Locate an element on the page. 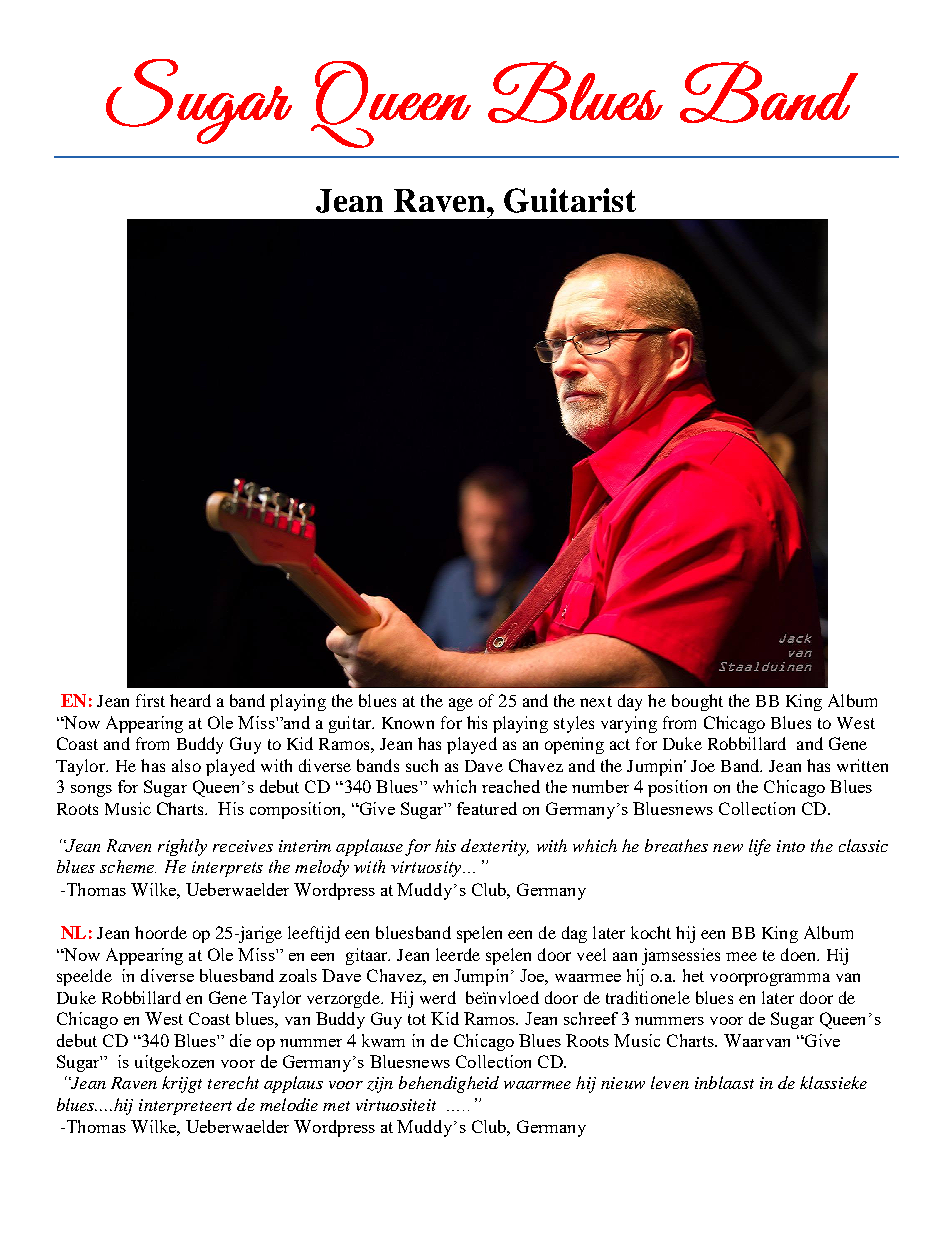 Image resolution: width=952 pixels, height=1233 pixels. heard is located at coordinates (190, 700).
